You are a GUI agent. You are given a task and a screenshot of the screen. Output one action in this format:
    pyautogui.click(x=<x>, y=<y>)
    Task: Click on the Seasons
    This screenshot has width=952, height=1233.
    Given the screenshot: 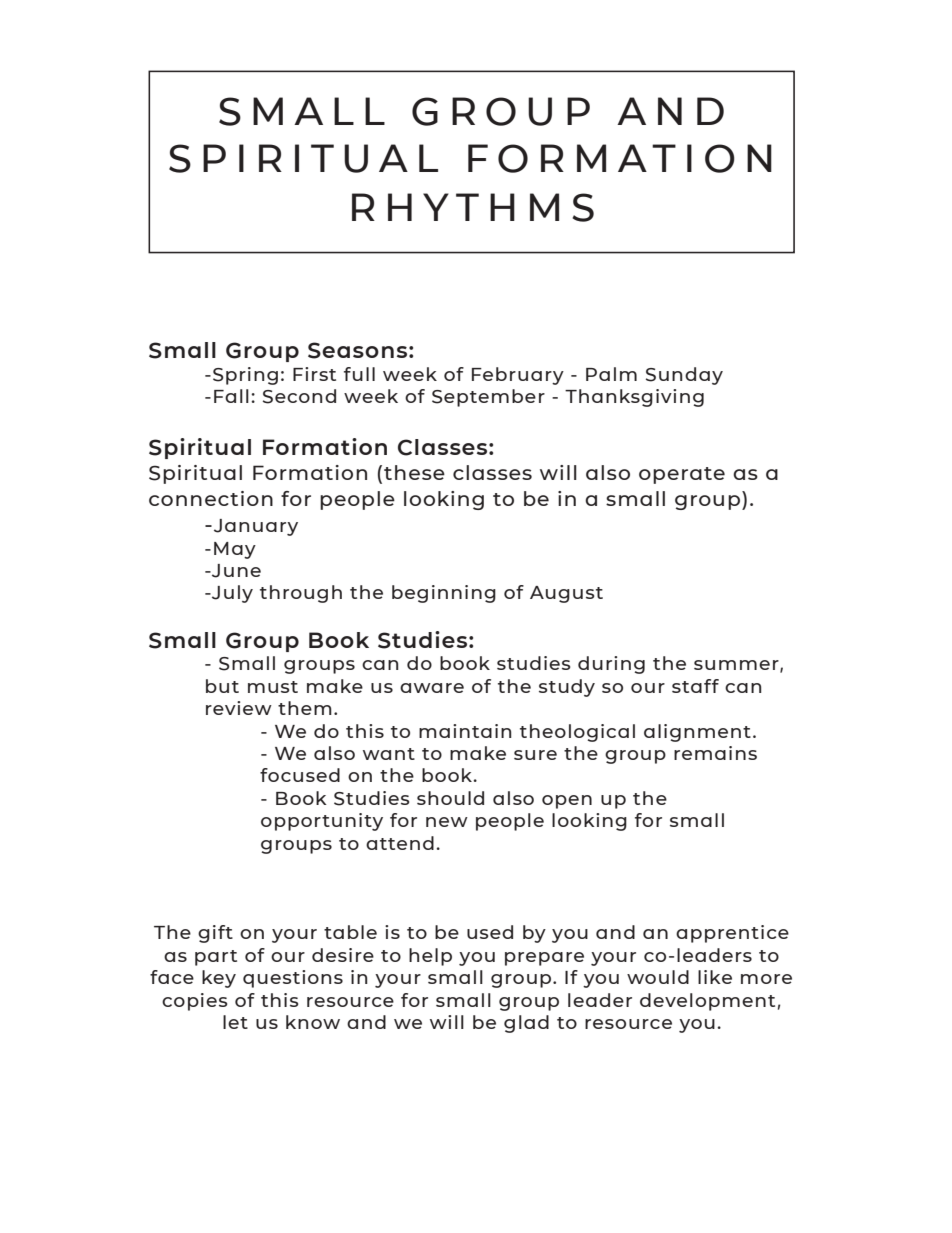 What is the action you would take?
    pyautogui.click(x=357, y=350)
